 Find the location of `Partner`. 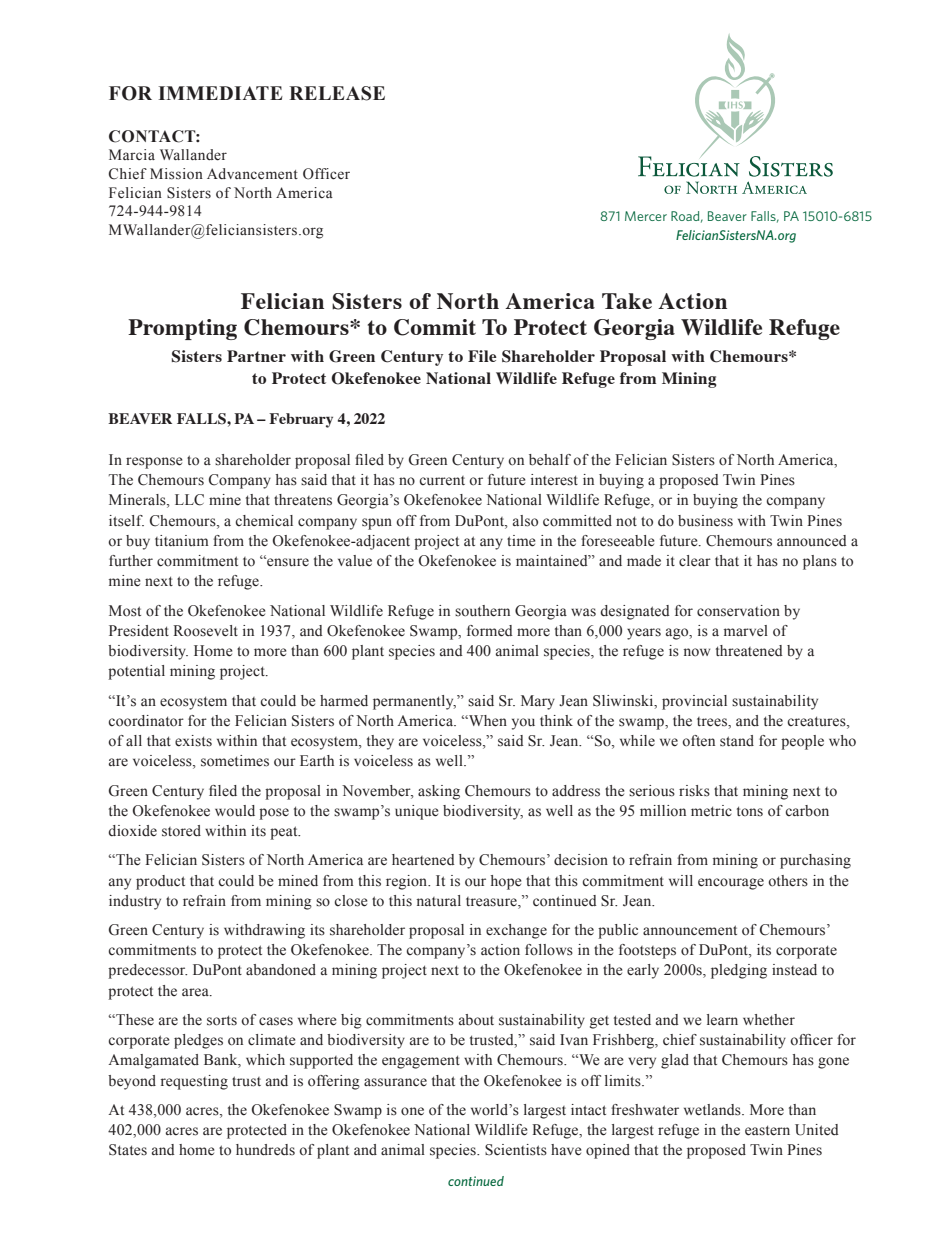

Partner is located at coordinates (256, 356).
